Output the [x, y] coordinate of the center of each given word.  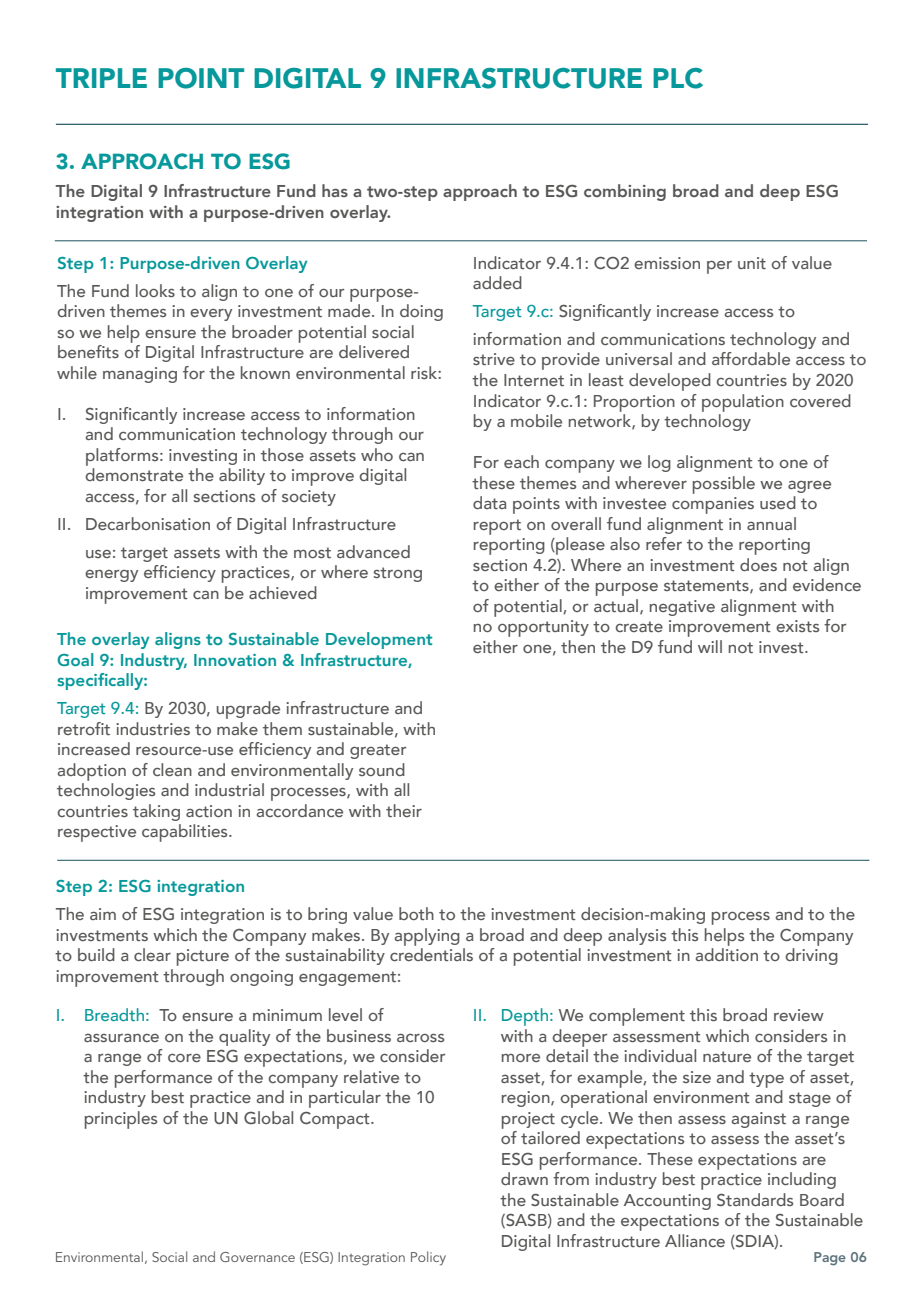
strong [398, 574]
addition [726, 954]
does [758, 564]
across [420, 1038]
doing [421, 312]
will [710, 646]
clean [172, 769]
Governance [257, 1257]
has [335, 190]
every [211, 315]
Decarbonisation [148, 523]
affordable [751, 358]
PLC [678, 78]
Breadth [114, 1014]
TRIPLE [101, 78]
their [404, 810]
